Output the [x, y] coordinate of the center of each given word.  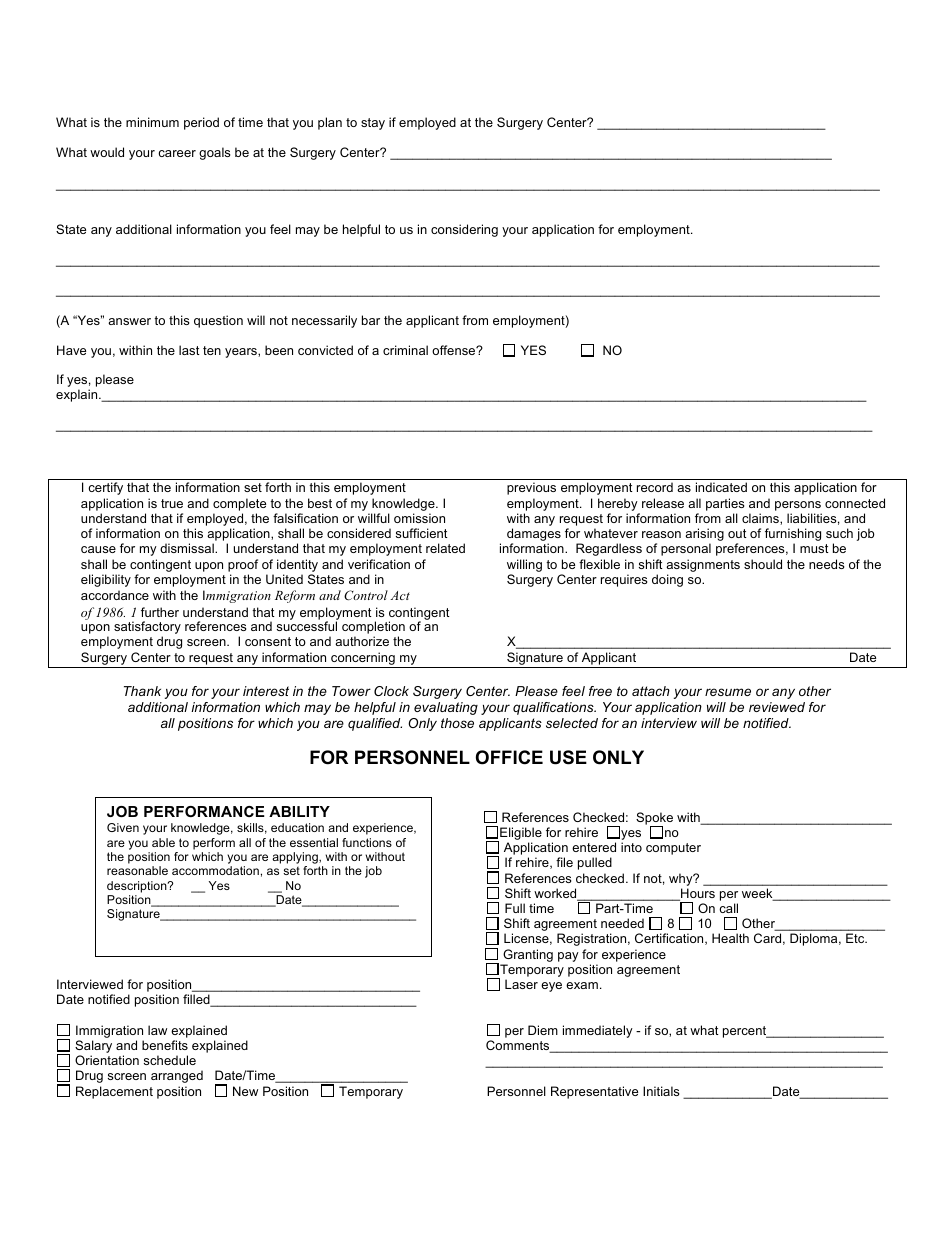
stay [373, 124]
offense [455, 350]
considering [464, 230]
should [763, 564]
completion [373, 629]
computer [673, 849]
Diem [543, 1030]
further [160, 612]
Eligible [520, 835]
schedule [170, 1060]
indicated [721, 487]
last [189, 350]
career [177, 153]
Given [123, 827]
